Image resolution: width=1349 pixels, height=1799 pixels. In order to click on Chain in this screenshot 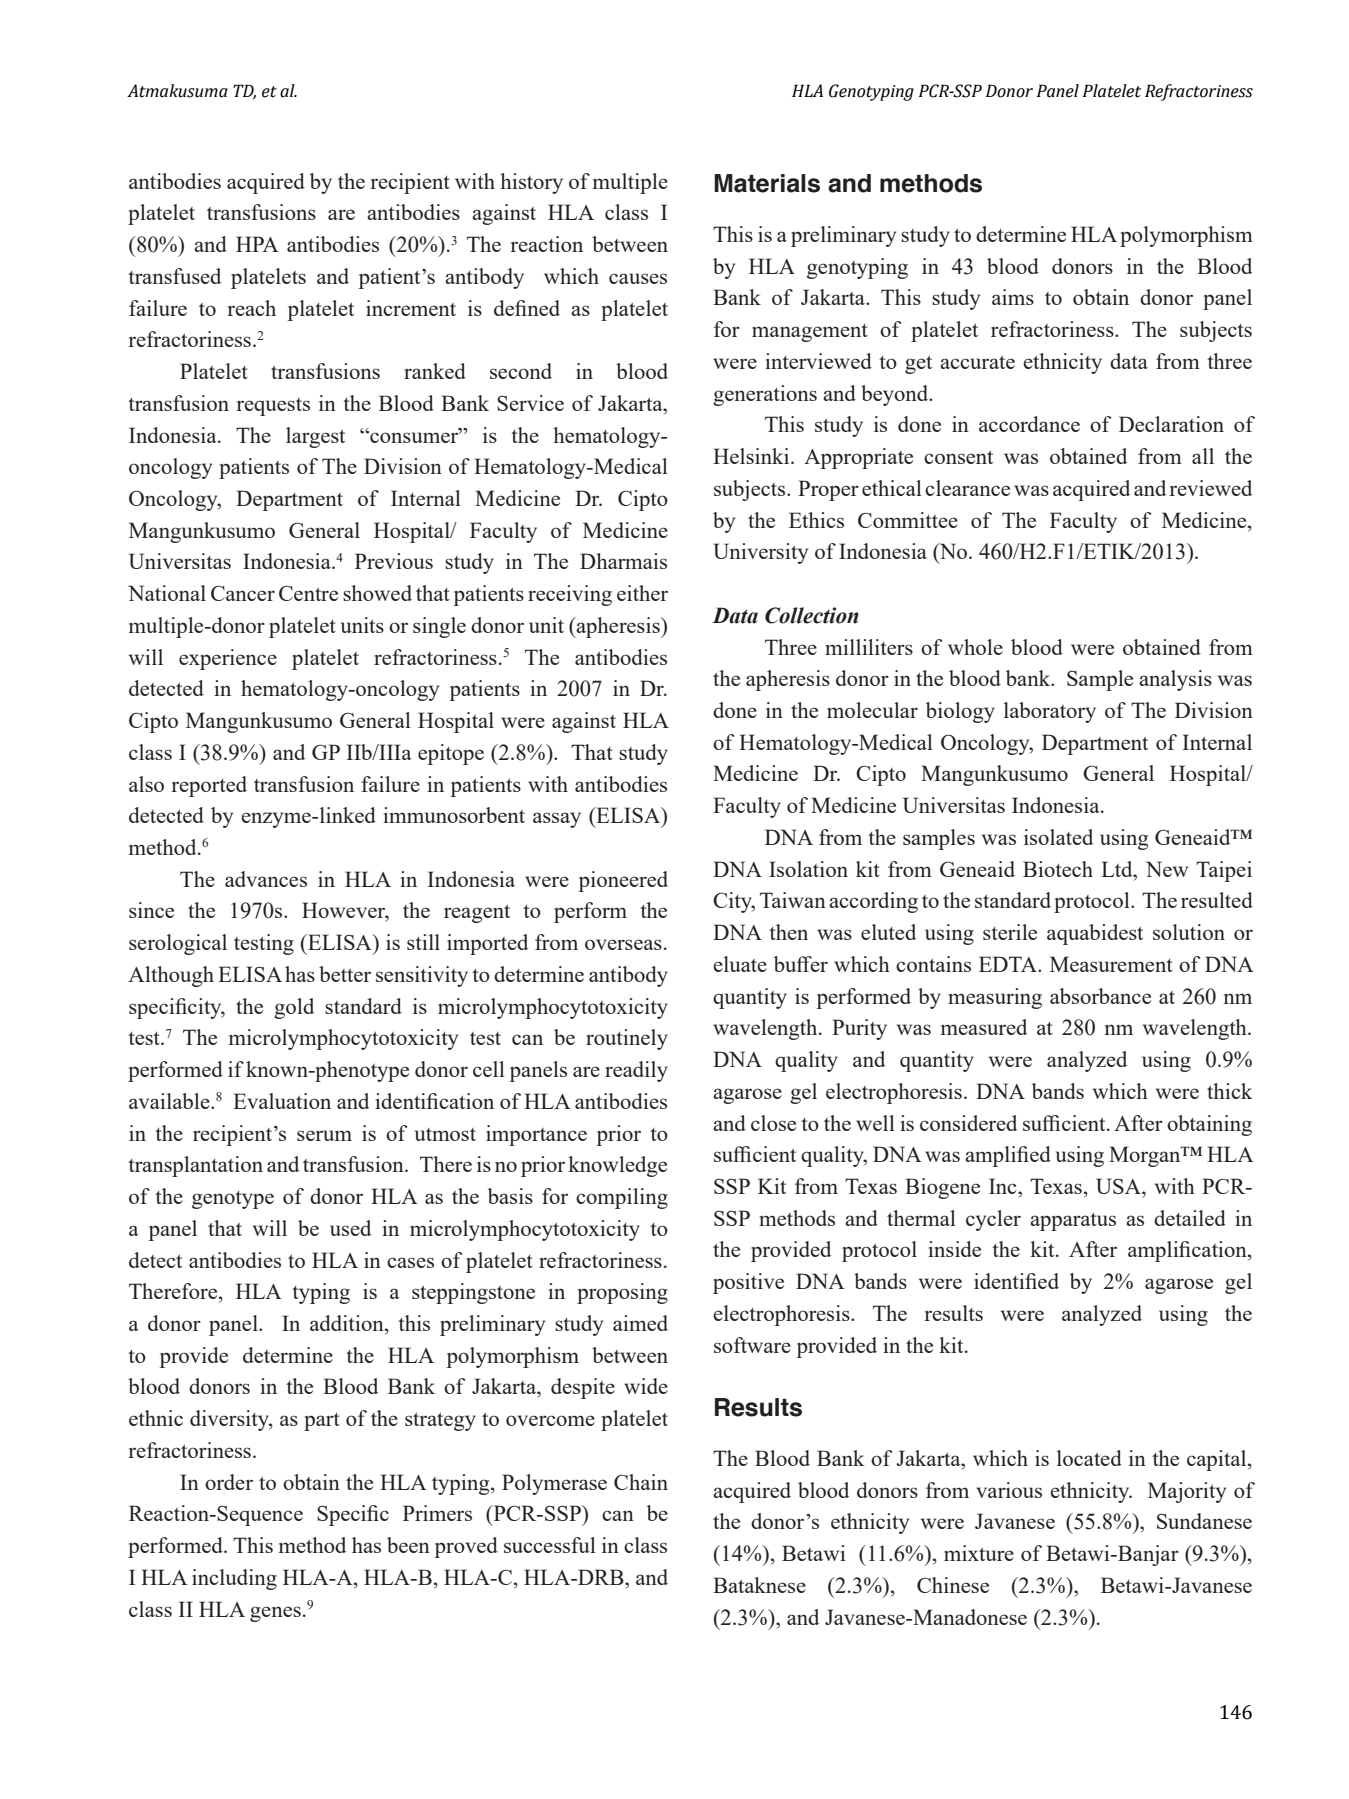, I will do `click(641, 1482)`.
